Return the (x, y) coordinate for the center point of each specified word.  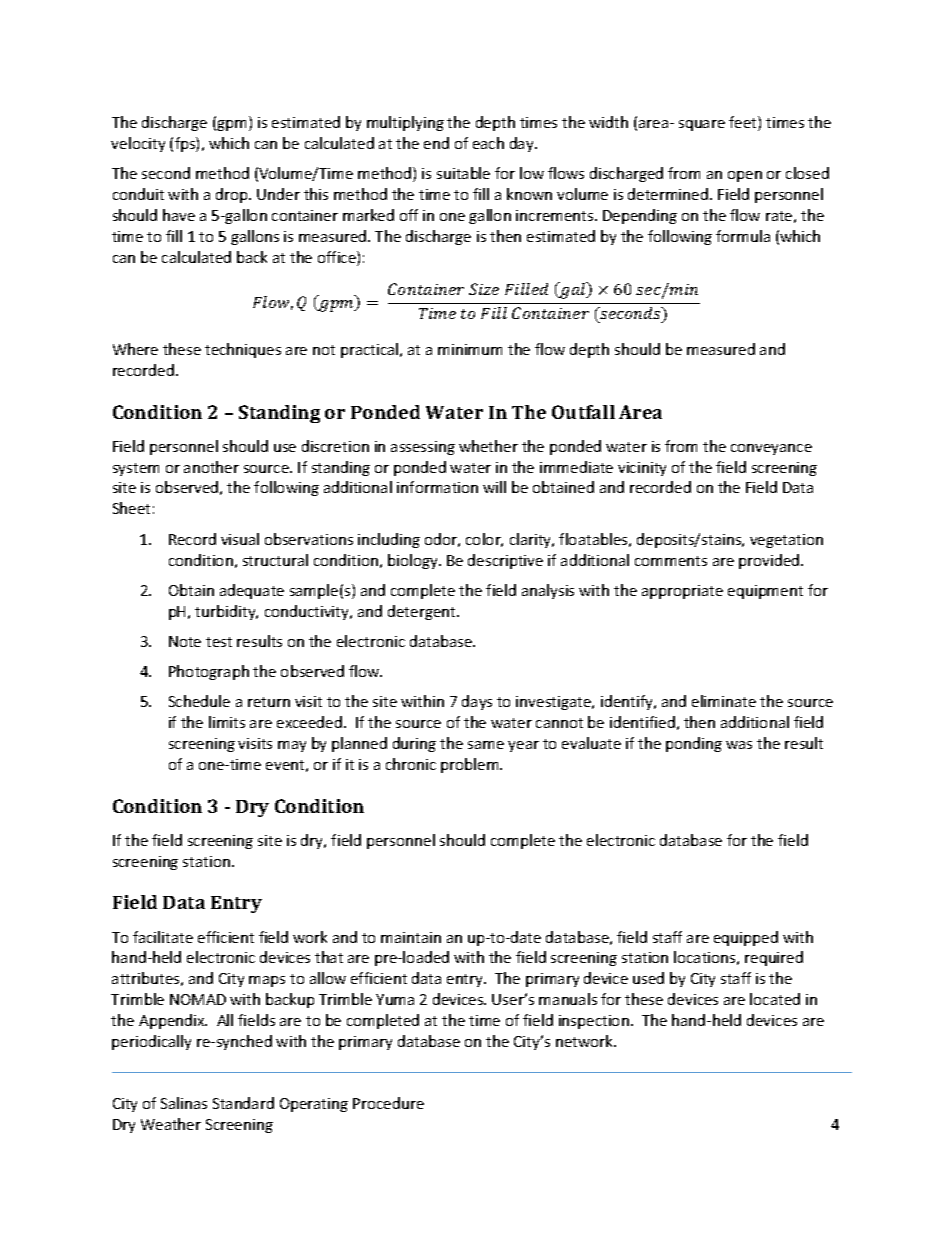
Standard (243, 1103)
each (488, 143)
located (775, 999)
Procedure (388, 1103)
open (745, 176)
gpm (230, 125)
